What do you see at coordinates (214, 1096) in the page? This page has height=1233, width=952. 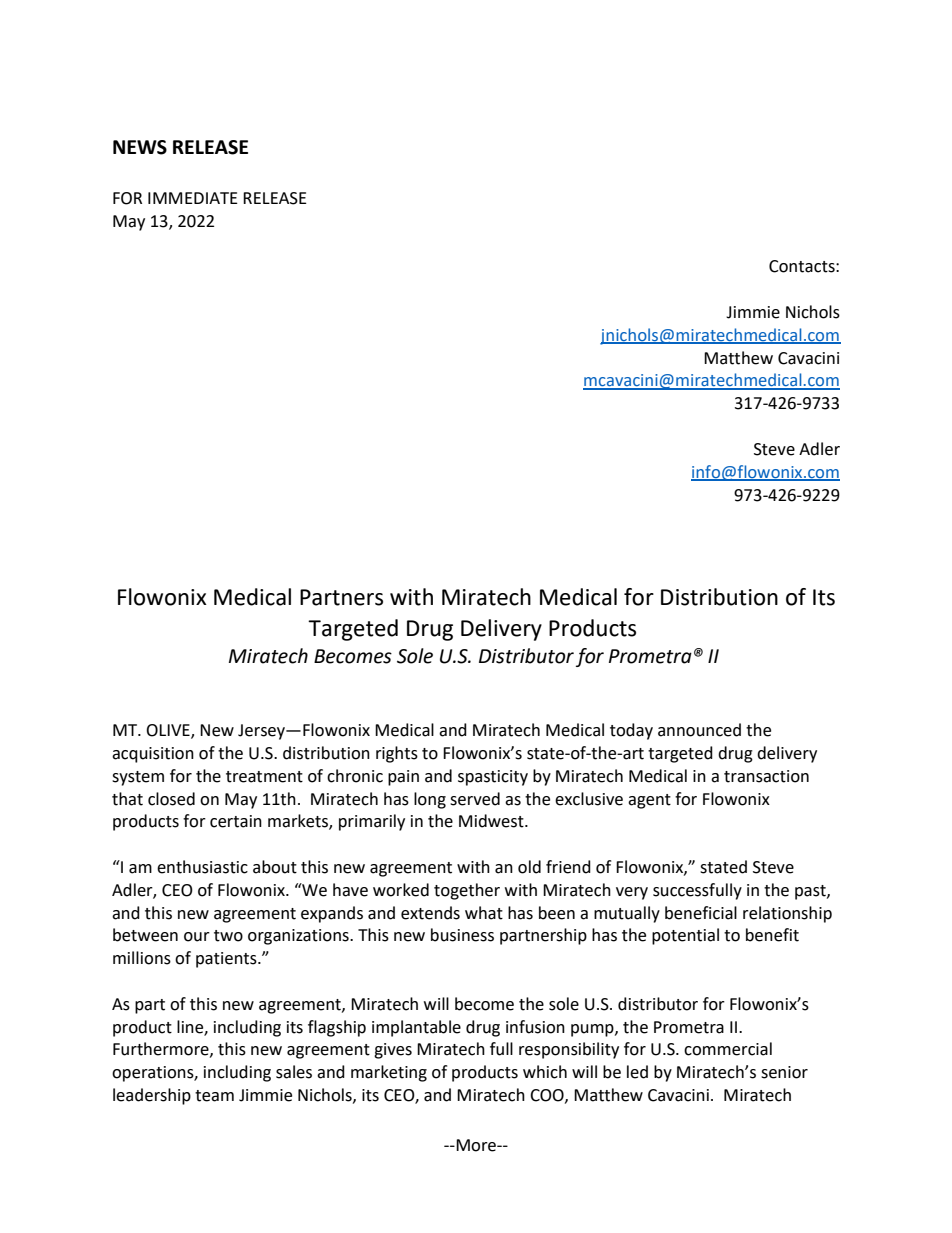 I see `team` at bounding box center [214, 1096].
